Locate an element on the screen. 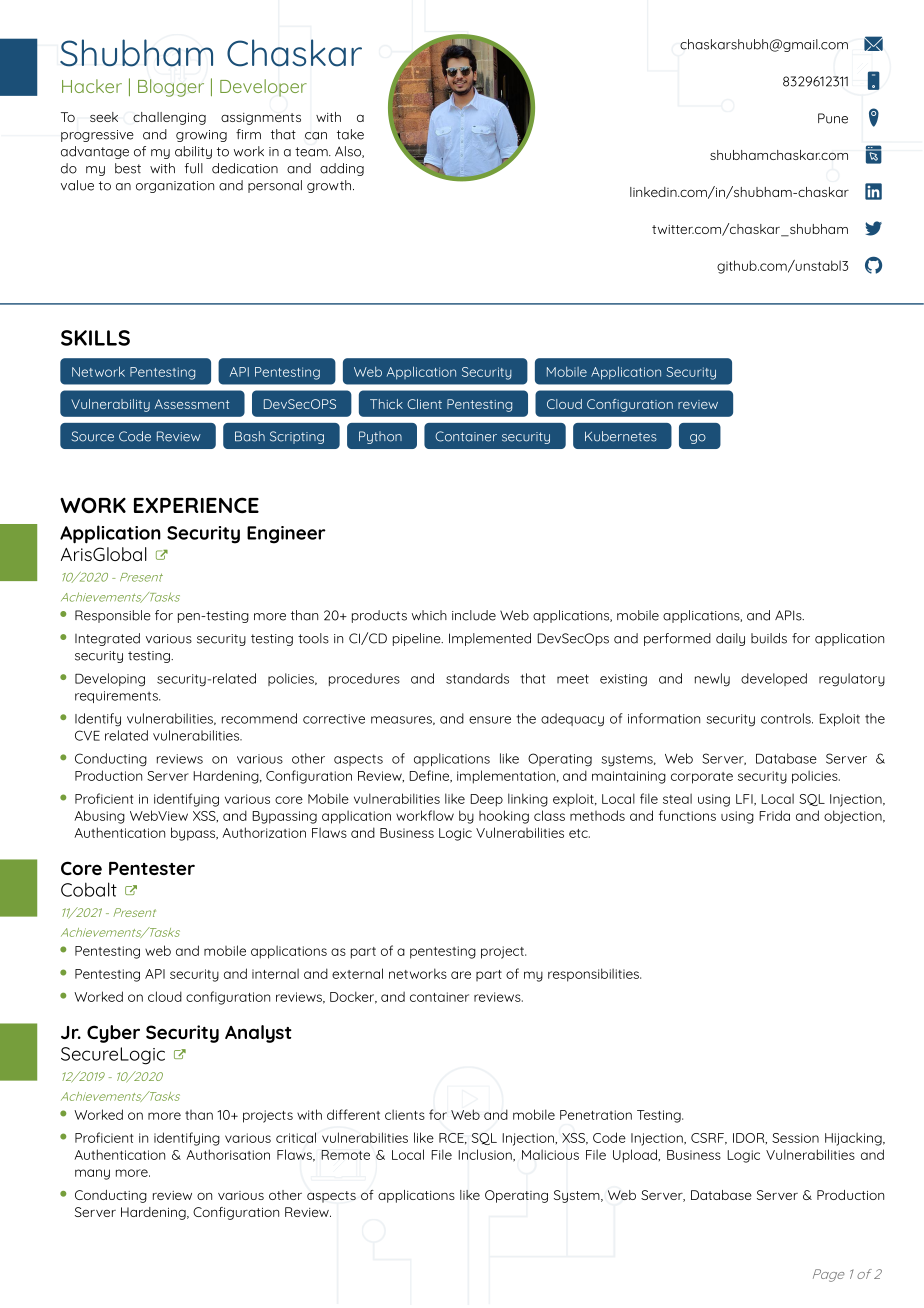 The width and height of the screenshot is (924, 1308). take is located at coordinates (350, 134).
